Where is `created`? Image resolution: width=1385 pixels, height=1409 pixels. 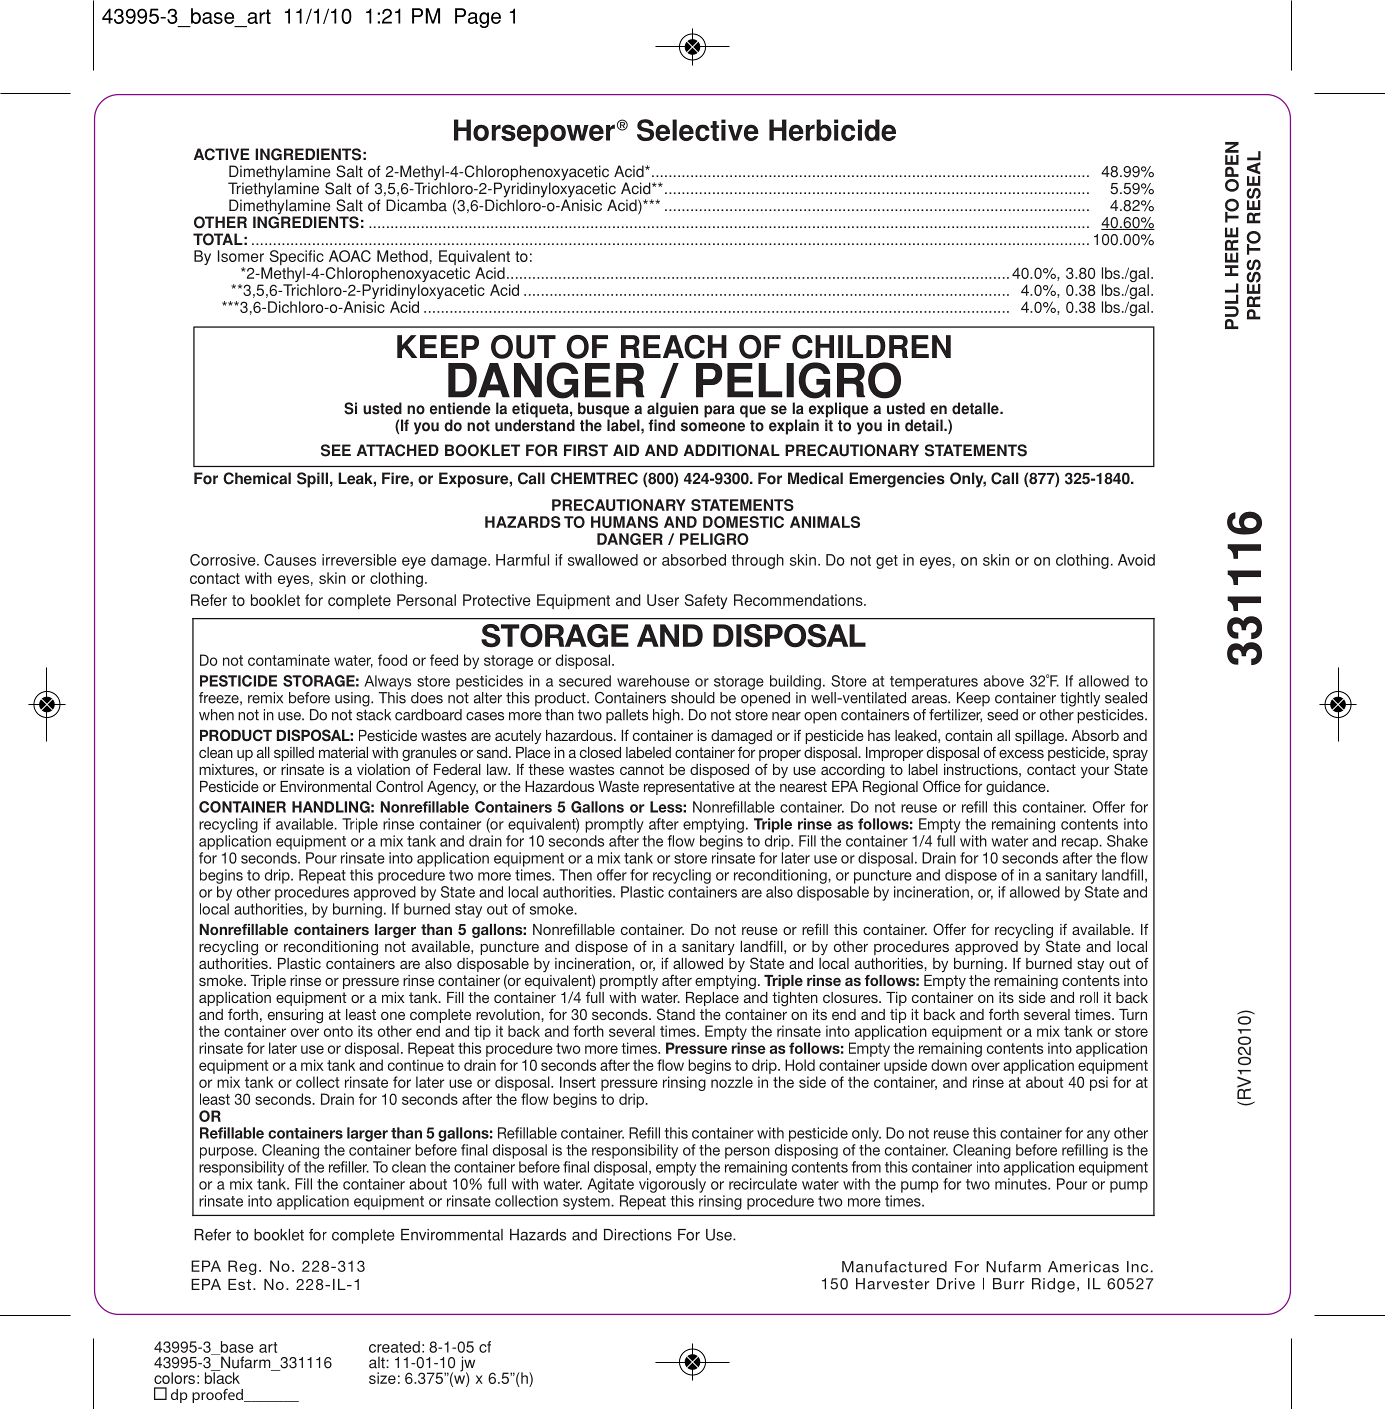 created is located at coordinates (394, 1347).
